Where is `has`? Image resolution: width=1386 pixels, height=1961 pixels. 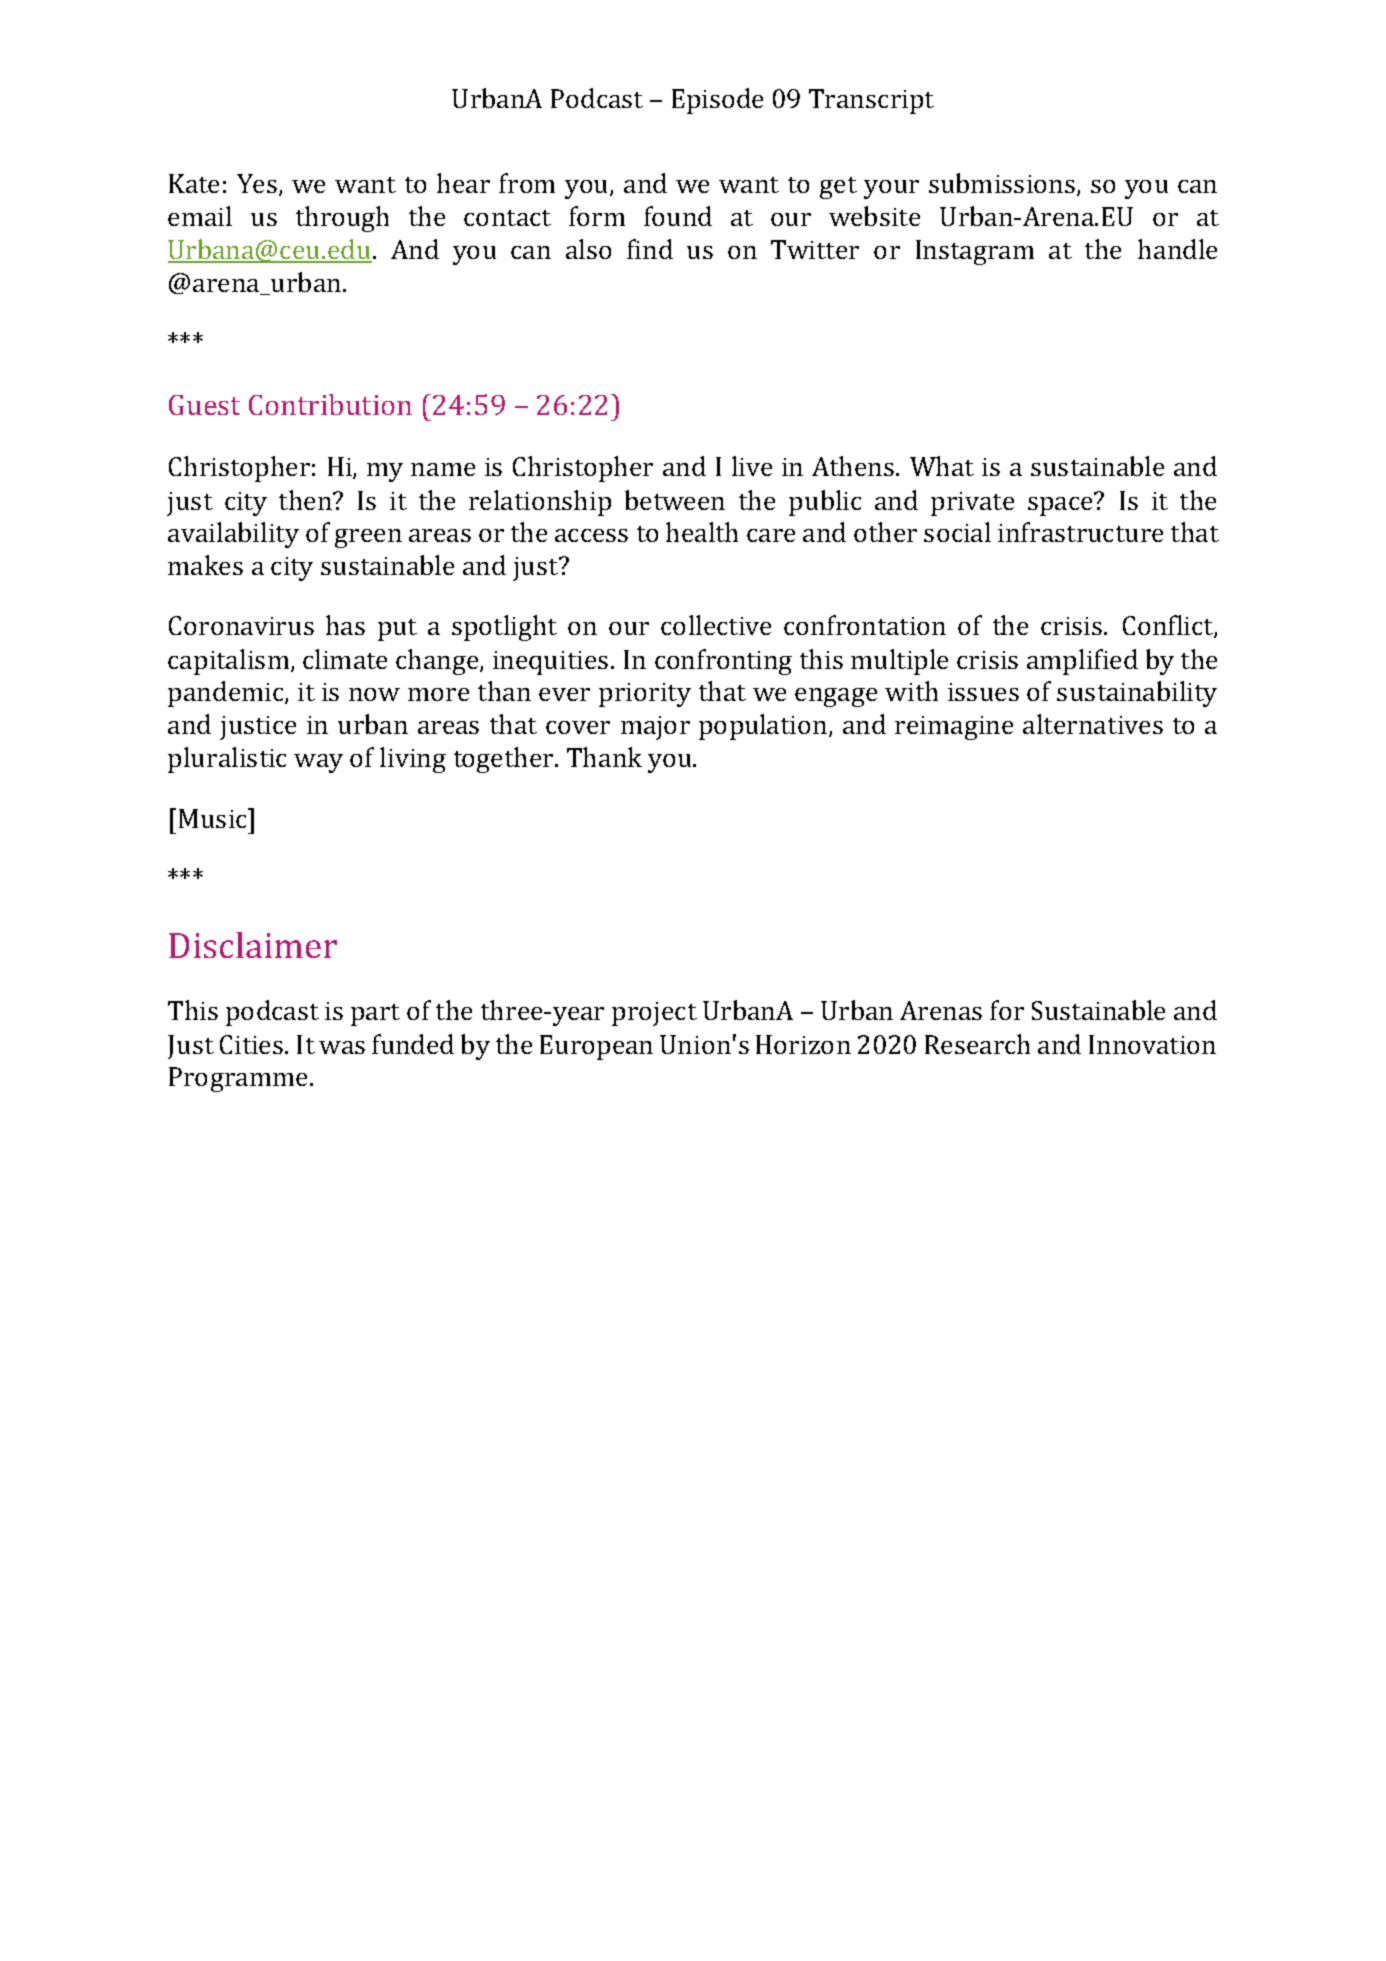 has is located at coordinates (345, 625).
